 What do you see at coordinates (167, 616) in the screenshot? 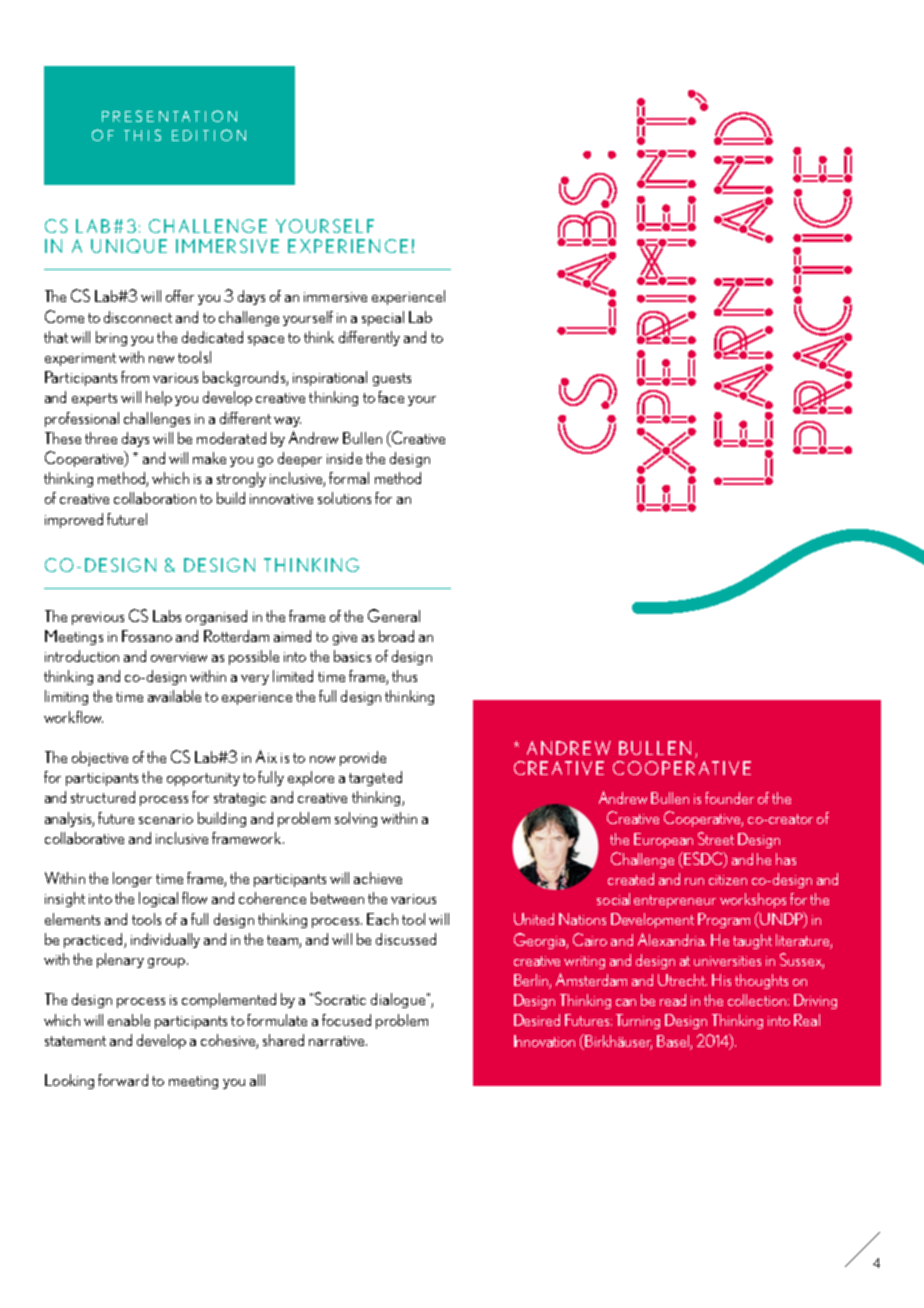
I see `Labs` at bounding box center [167, 616].
